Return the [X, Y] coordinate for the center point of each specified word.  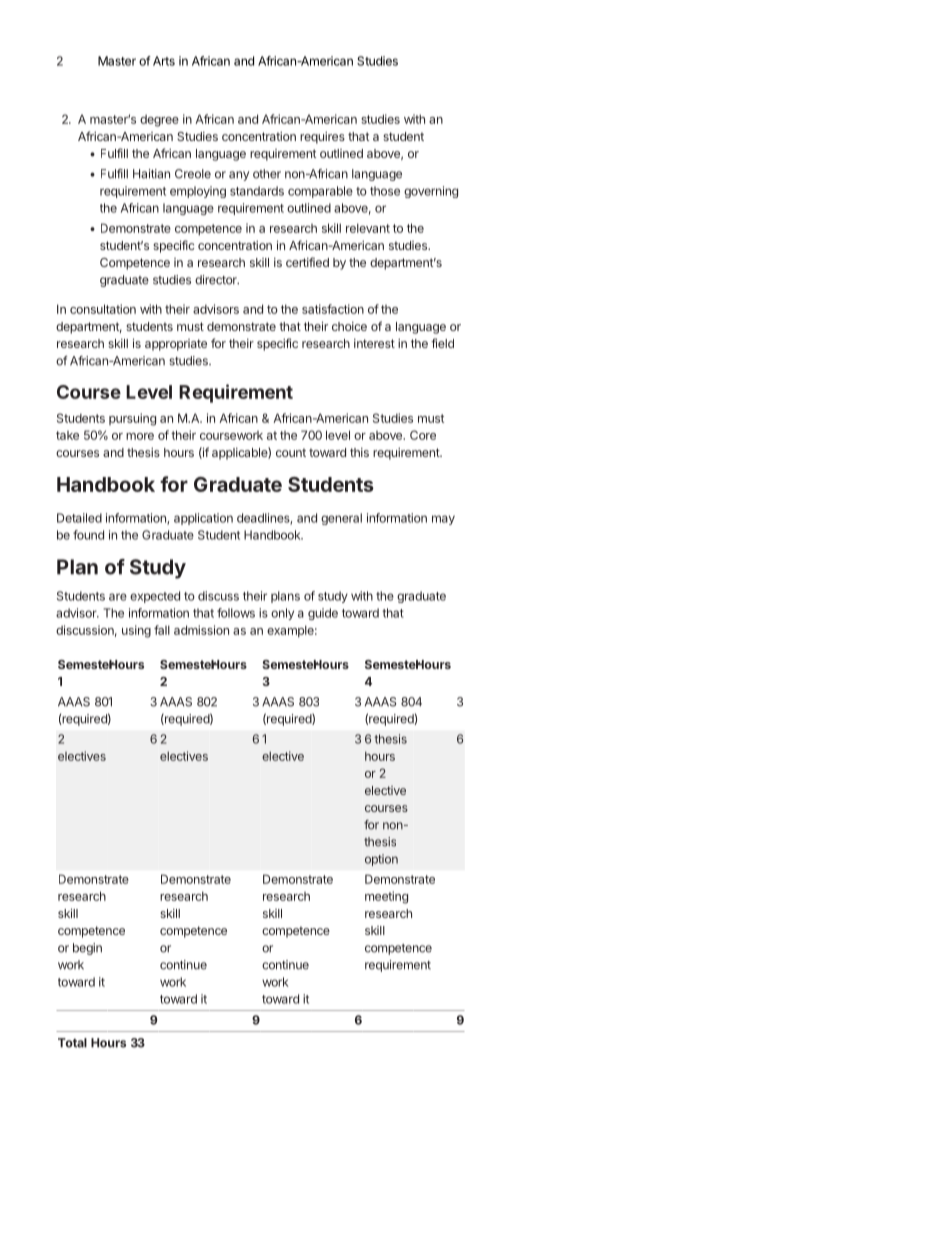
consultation [103, 309]
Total [72, 1043]
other [267, 174]
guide [323, 614]
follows [236, 613]
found [88, 535]
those [385, 191]
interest [374, 343]
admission [201, 630]
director [217, 280]
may [443, 520]
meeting [386, 897]
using [136, 631]
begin [87, 949]
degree [159, 121]
